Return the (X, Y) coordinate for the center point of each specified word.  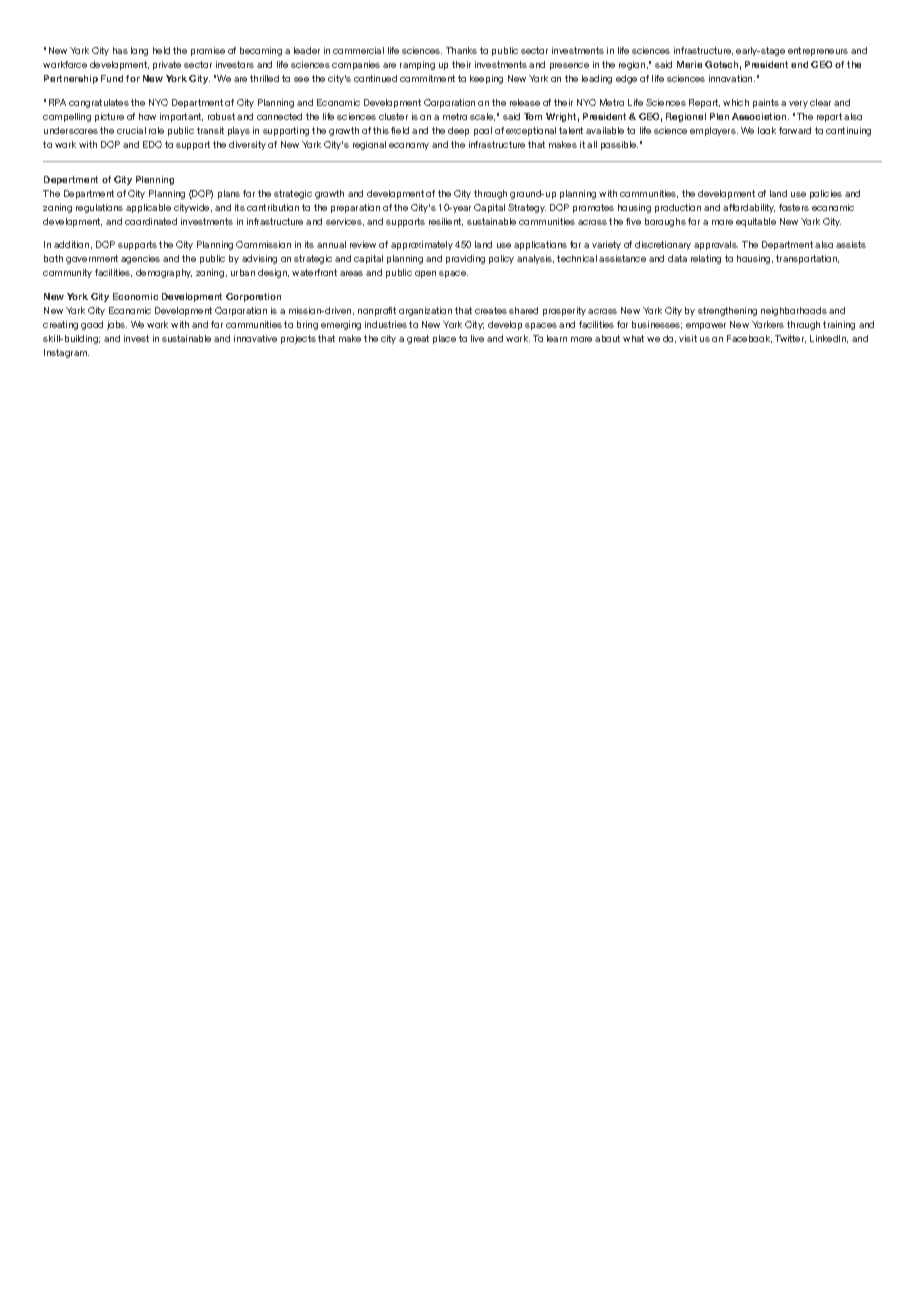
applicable (148, 208)
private (167, 65)
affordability (749, 208)
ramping (417, 65)
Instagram (66, 353)
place (444, 339)
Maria (689, 64)
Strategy (527, 208)
